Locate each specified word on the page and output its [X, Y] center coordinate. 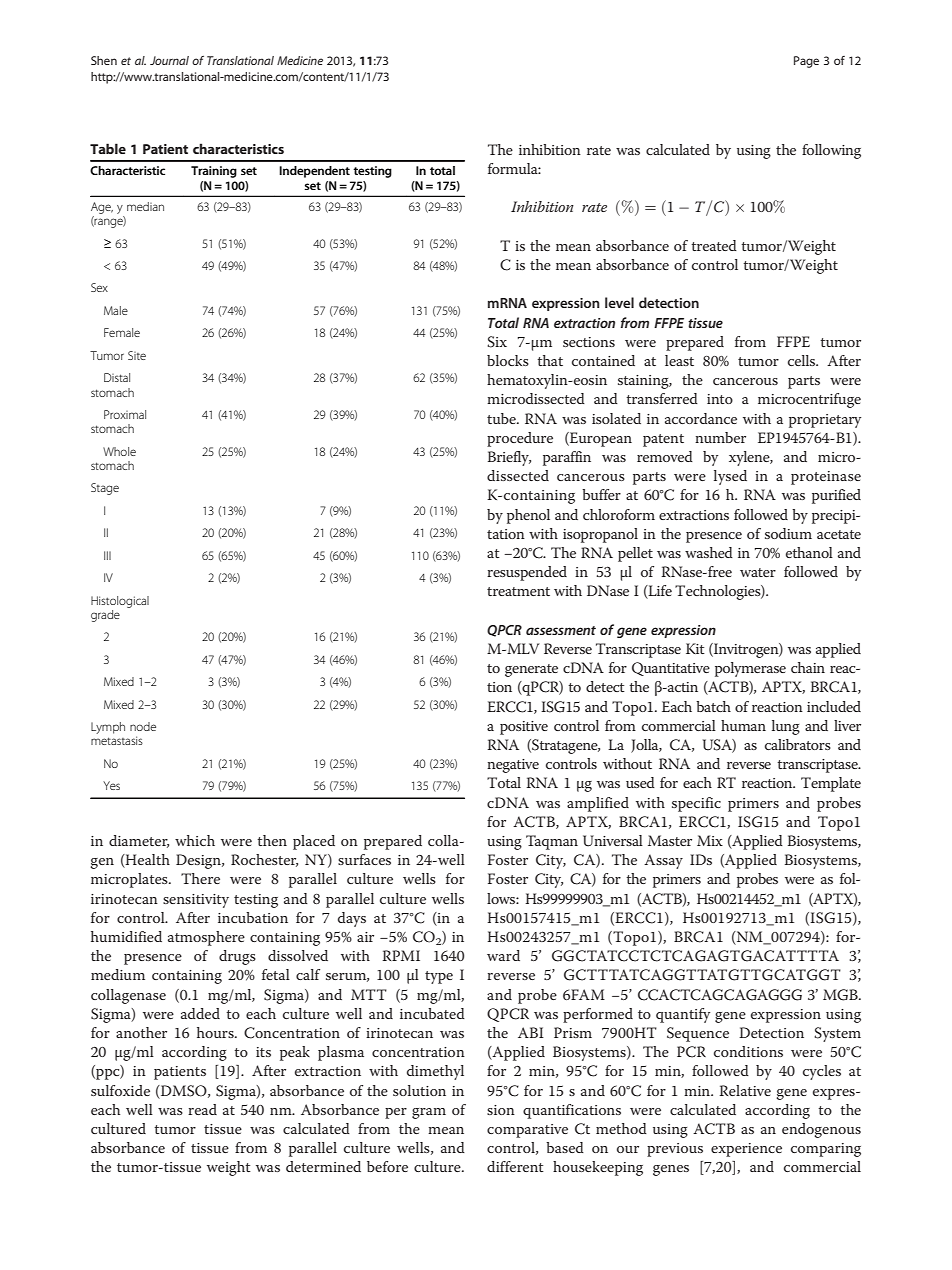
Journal [169, 60]
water [758, 572]
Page [806, 62]
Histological [120, 602]
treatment [518, 591]
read [202, 1109]
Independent [314, 172]
